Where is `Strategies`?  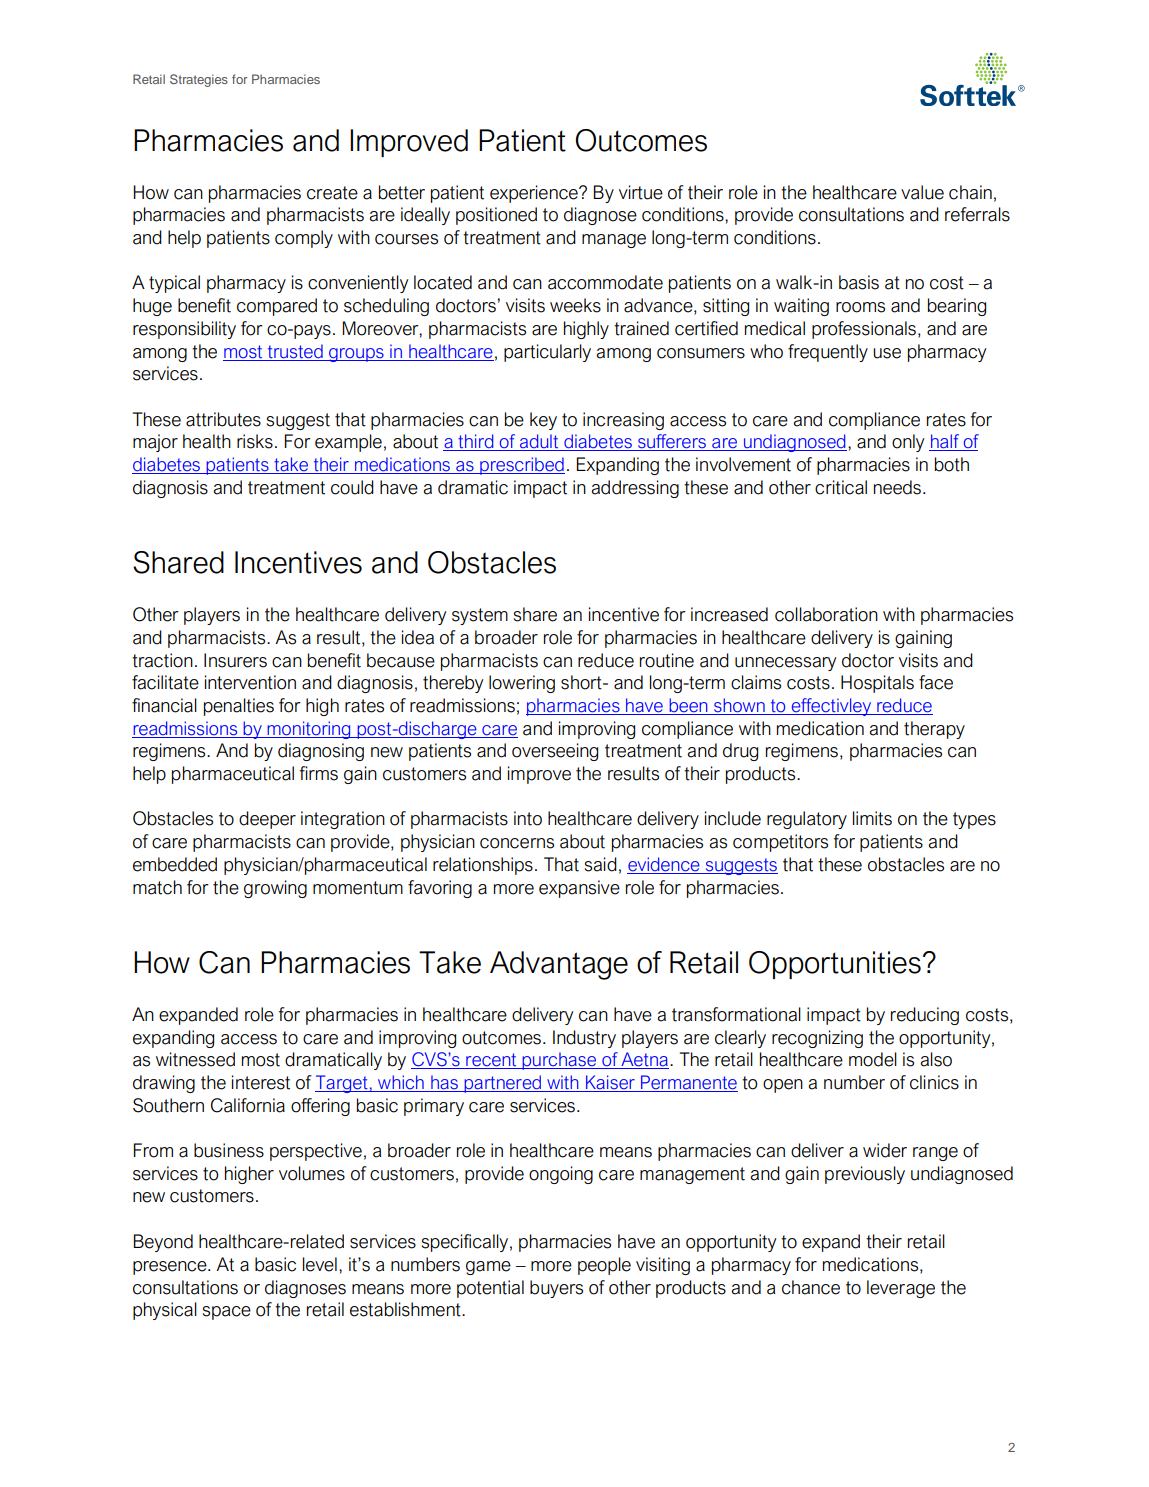 Strategies is located at coordinates (199, 80).
